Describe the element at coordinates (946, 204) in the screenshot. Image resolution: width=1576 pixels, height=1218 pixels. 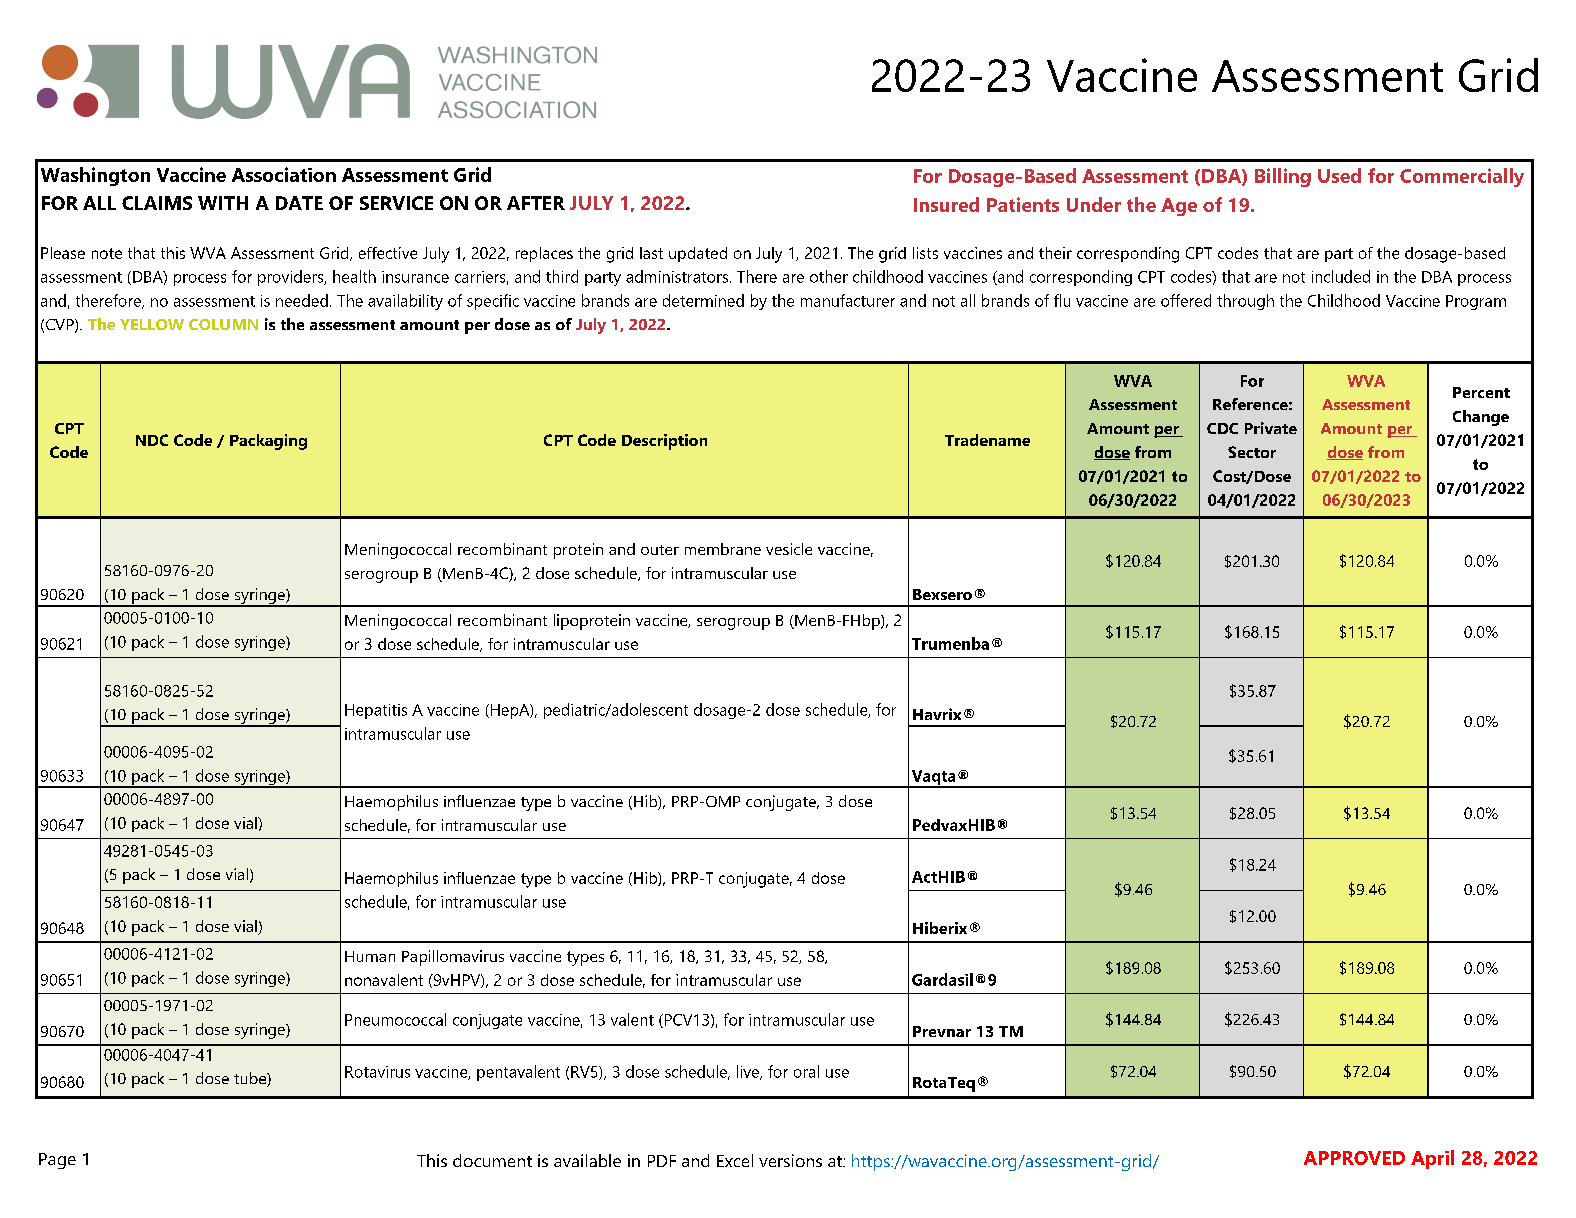
I see `Insured` at that location.
